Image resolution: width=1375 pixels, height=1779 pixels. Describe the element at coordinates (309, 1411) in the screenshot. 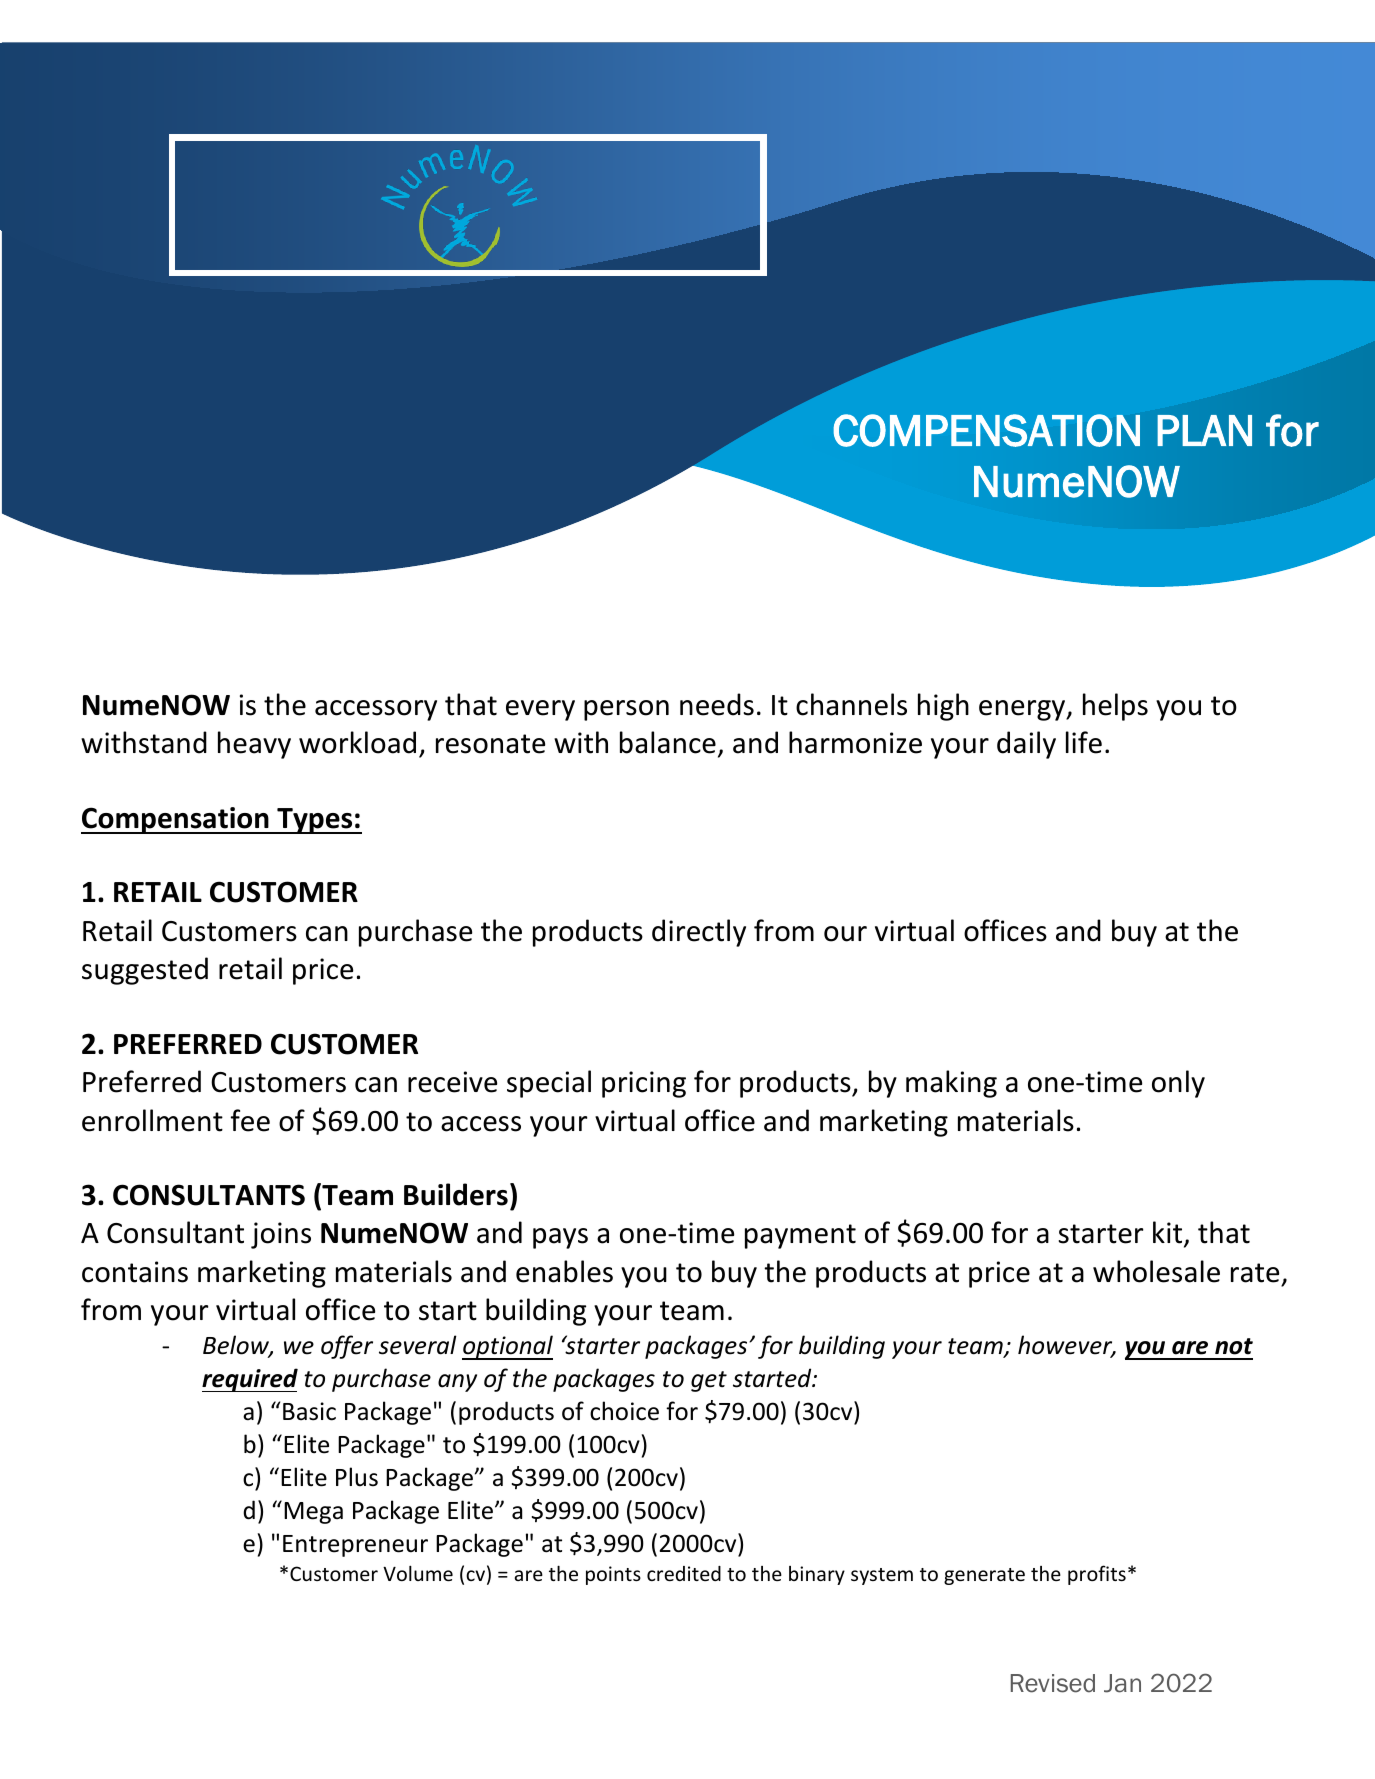

I see `Basic` at that location.
